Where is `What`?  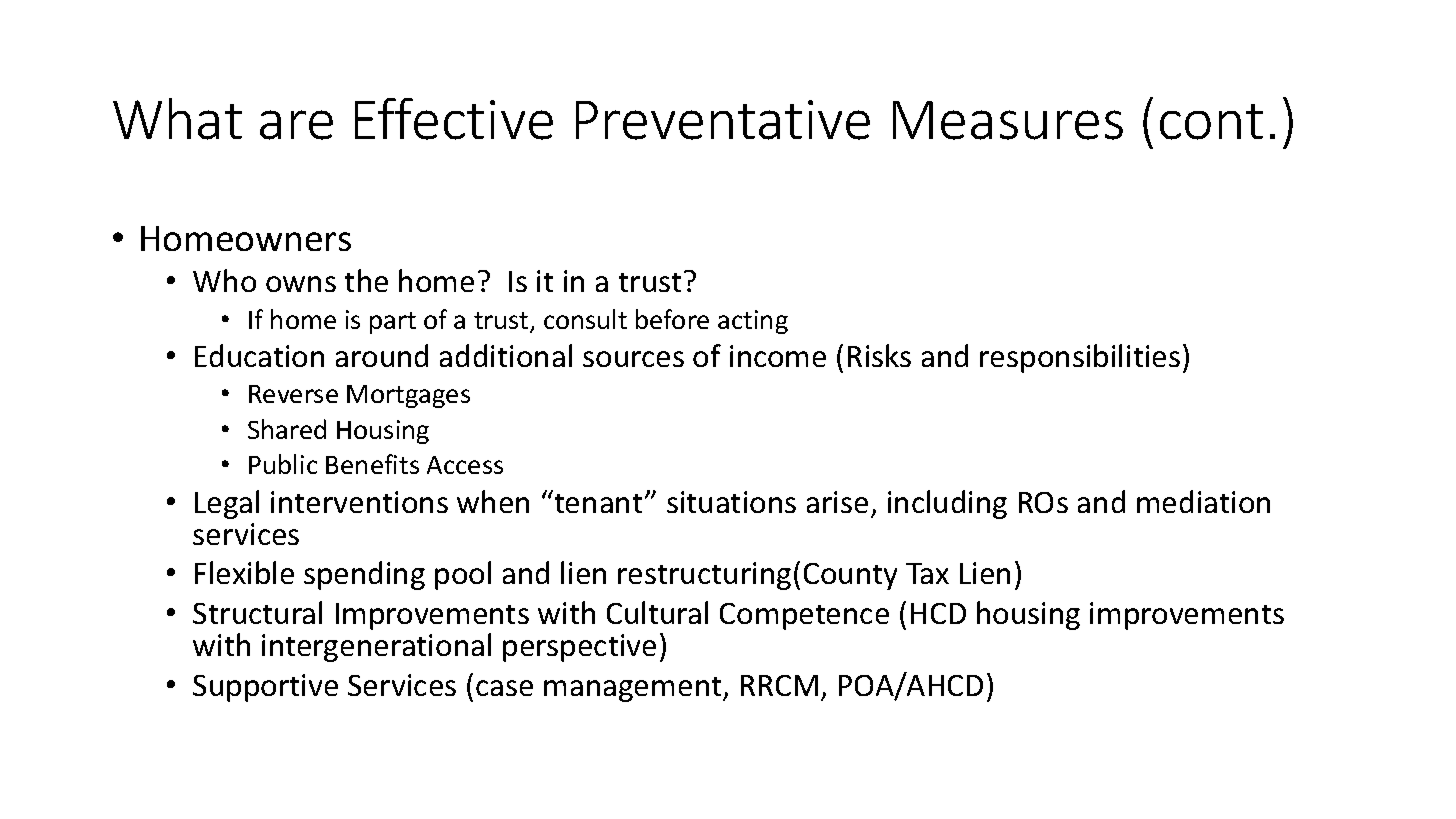
What is located at coordinates (177, 119).
